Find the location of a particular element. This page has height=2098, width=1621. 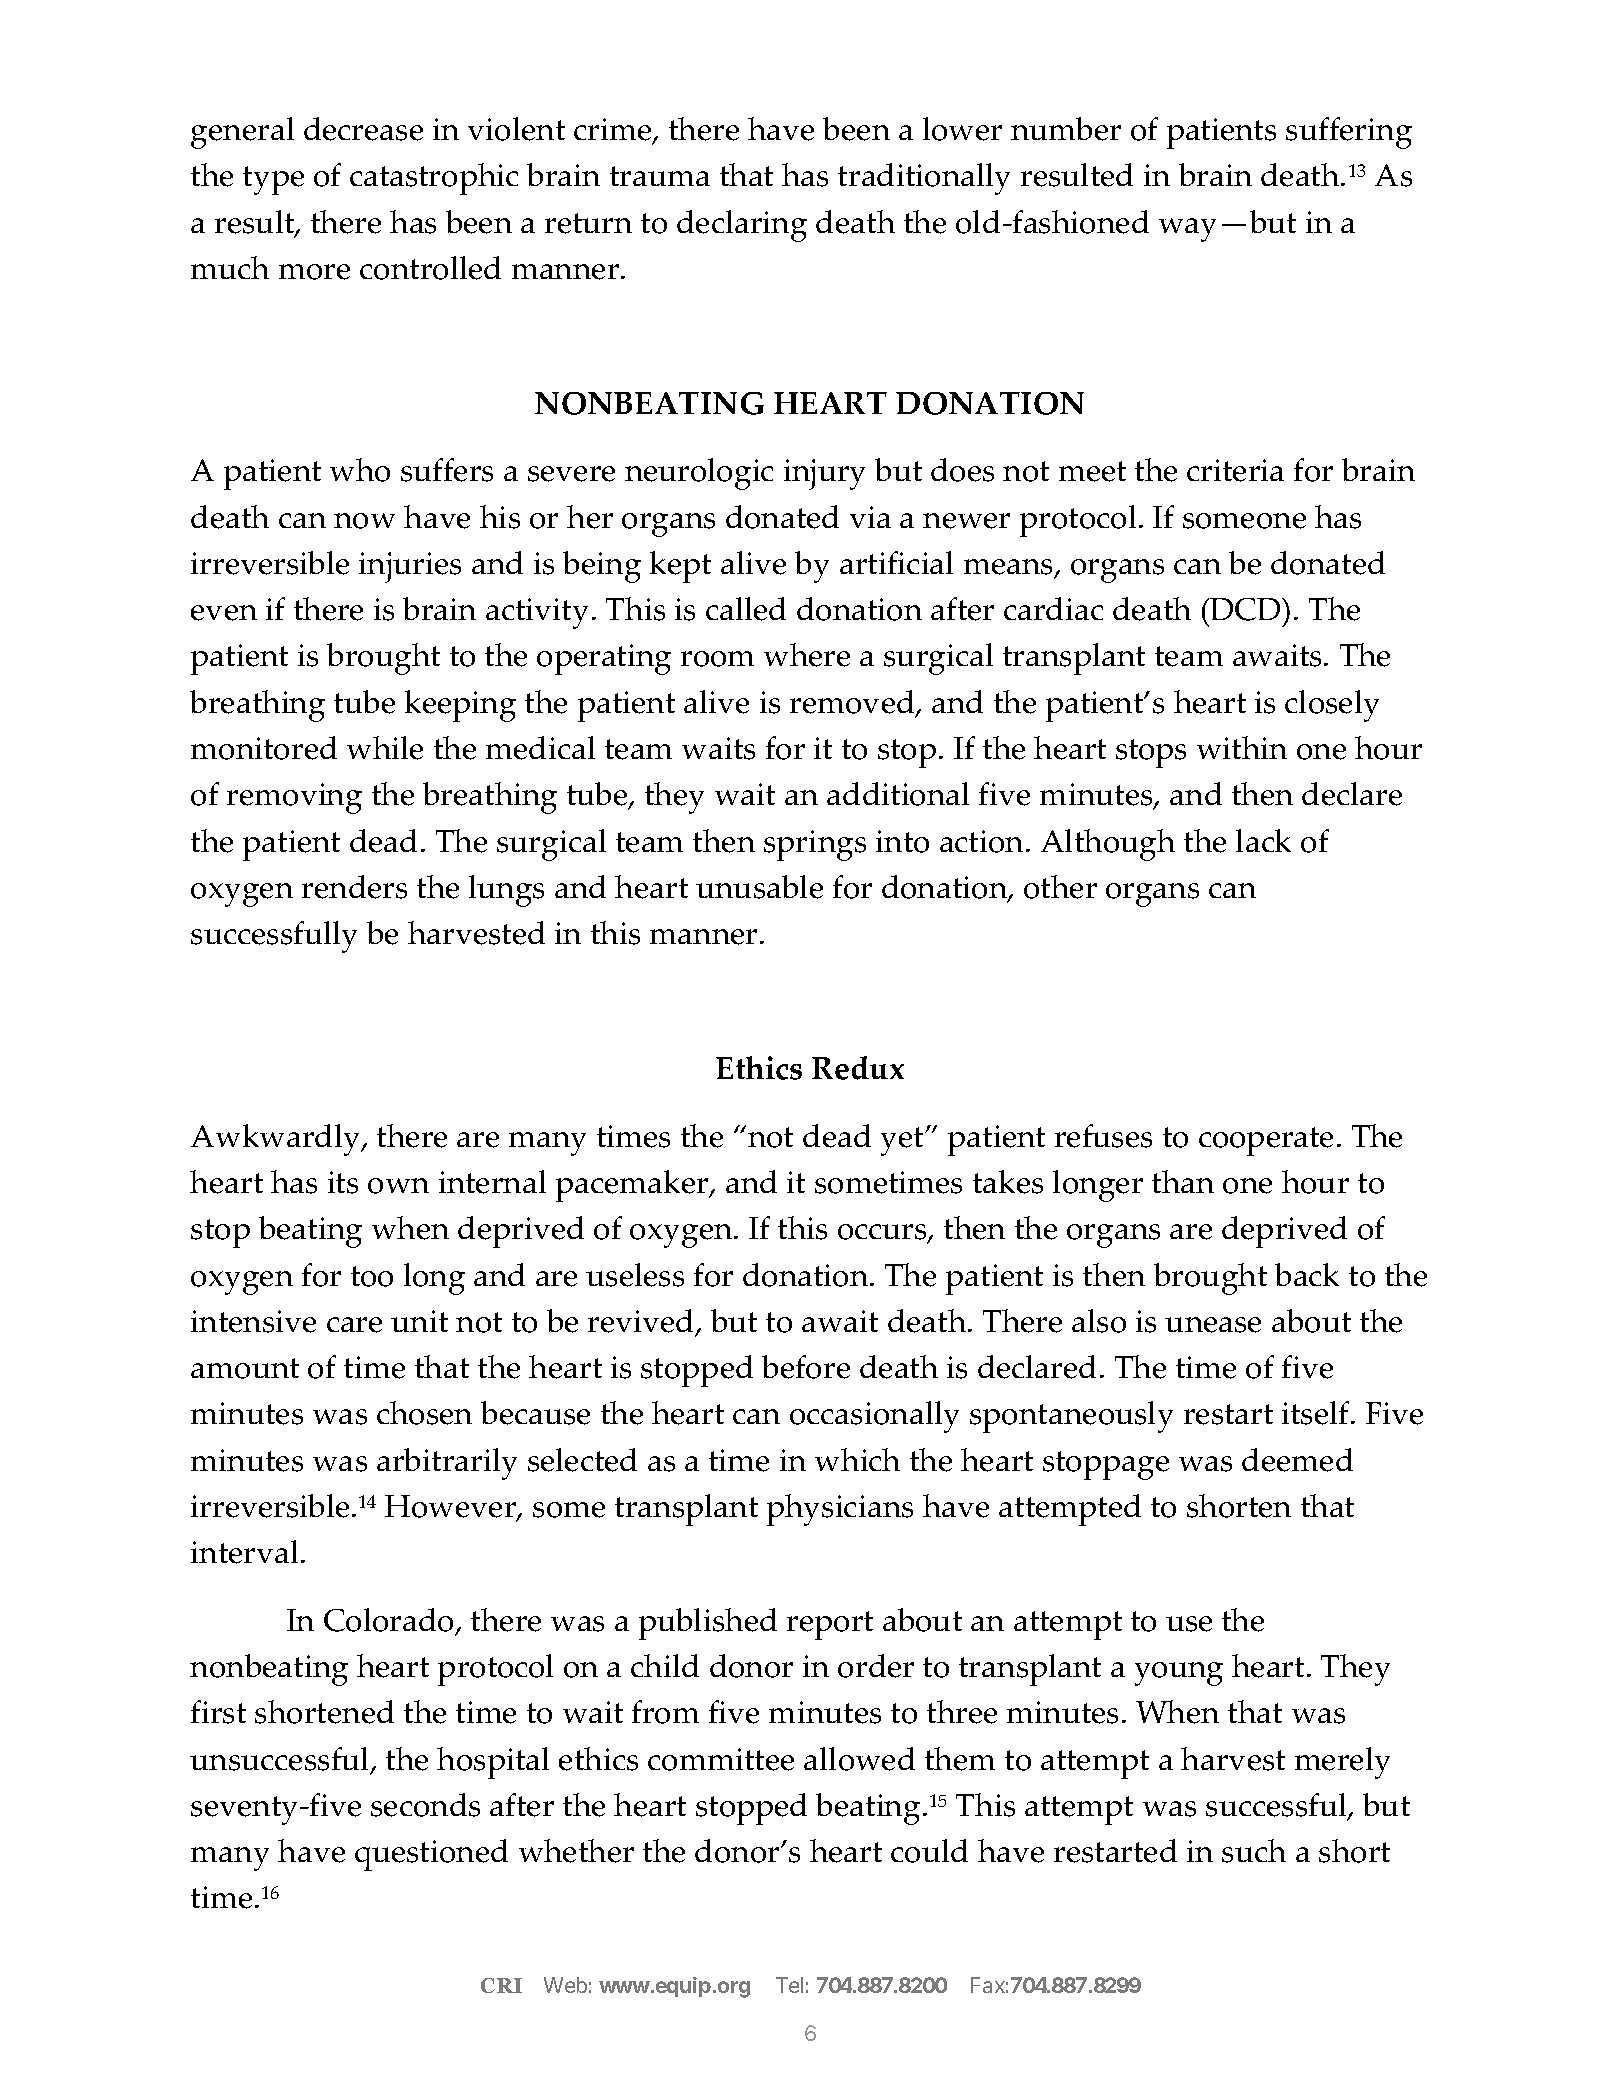

cooperate is located at coordinates (1266, 1141).
